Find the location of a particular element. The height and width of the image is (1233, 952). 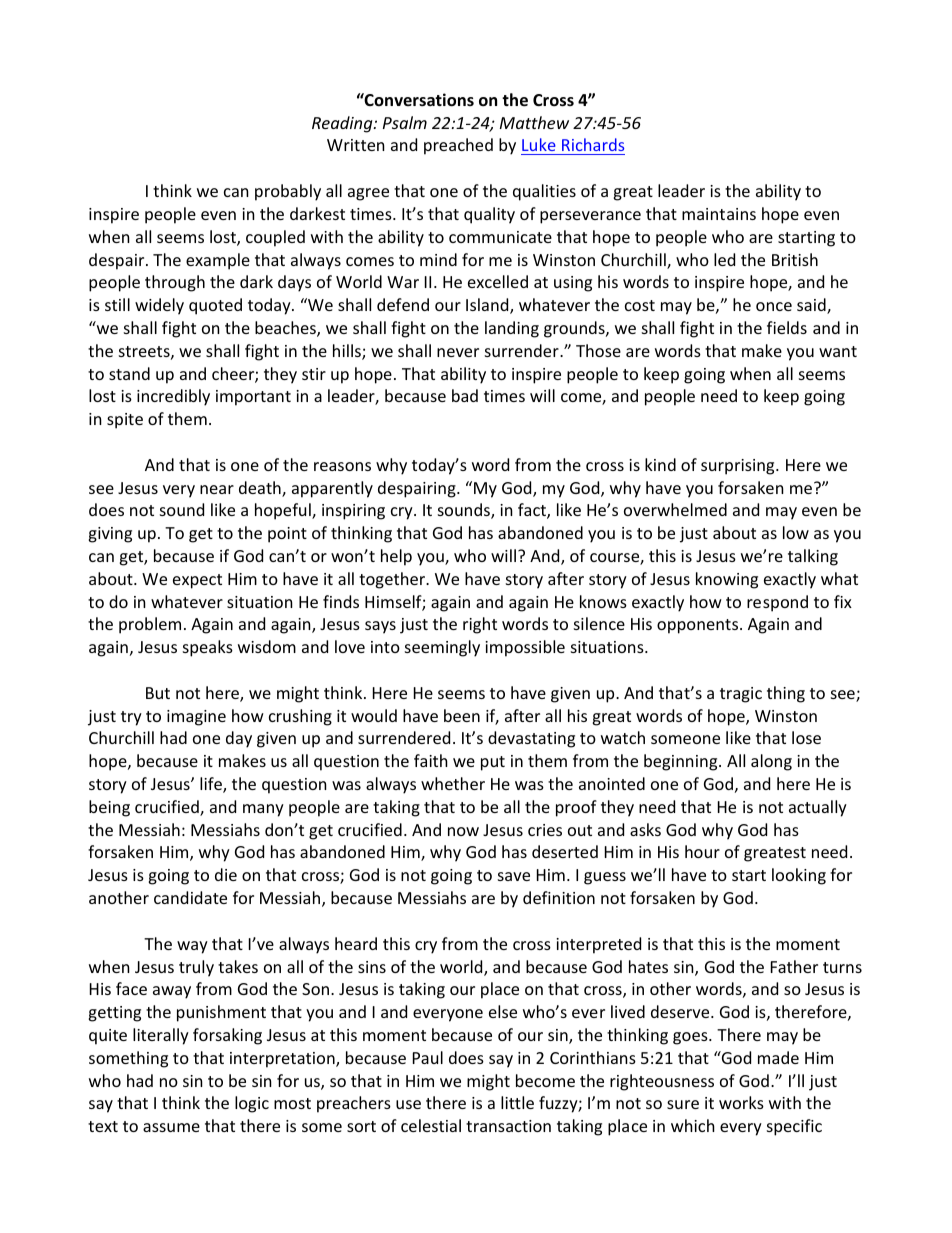

preached is located at coordinates (458, 146).
